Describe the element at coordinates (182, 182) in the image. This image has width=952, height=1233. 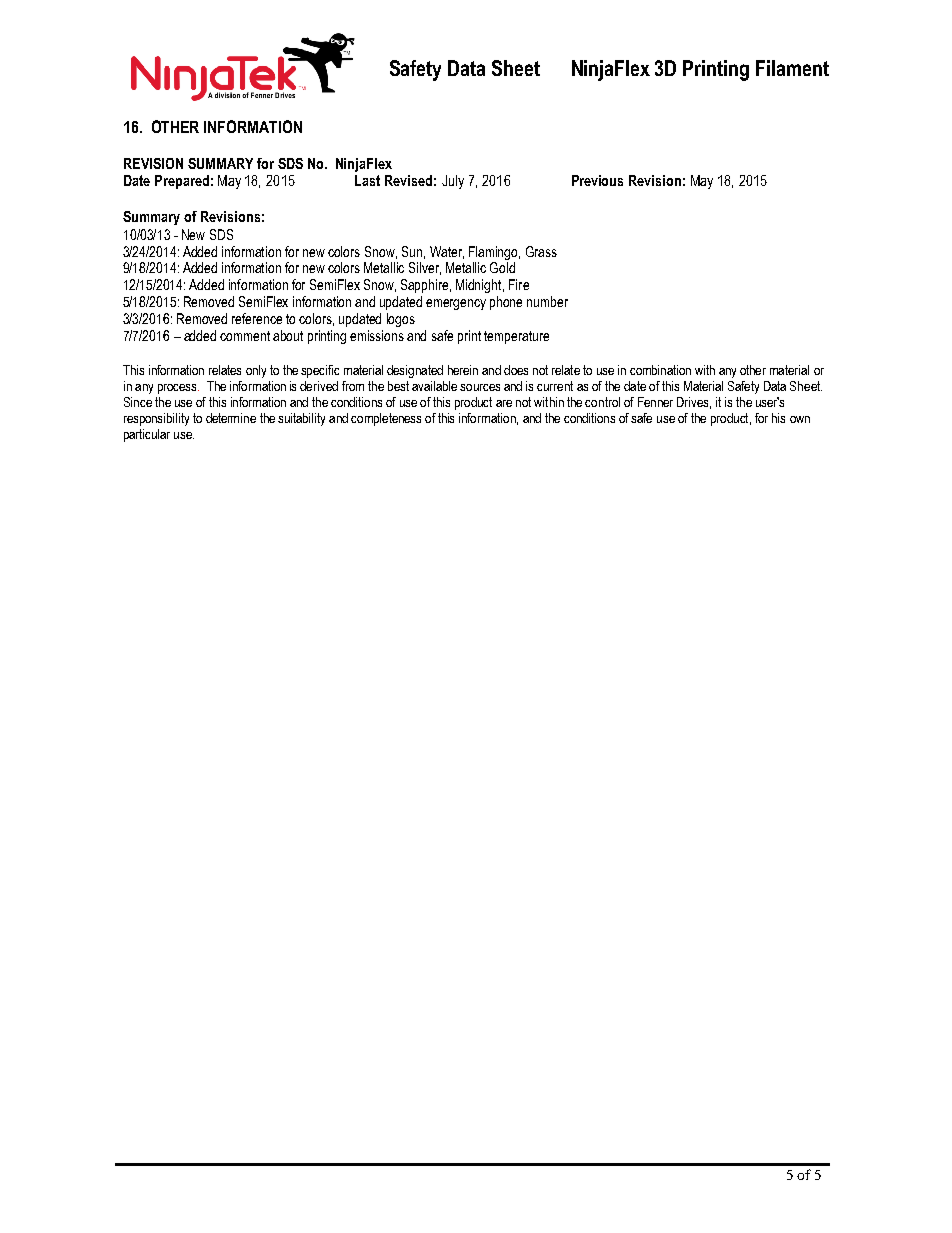
I see `Prepared` at that location.
